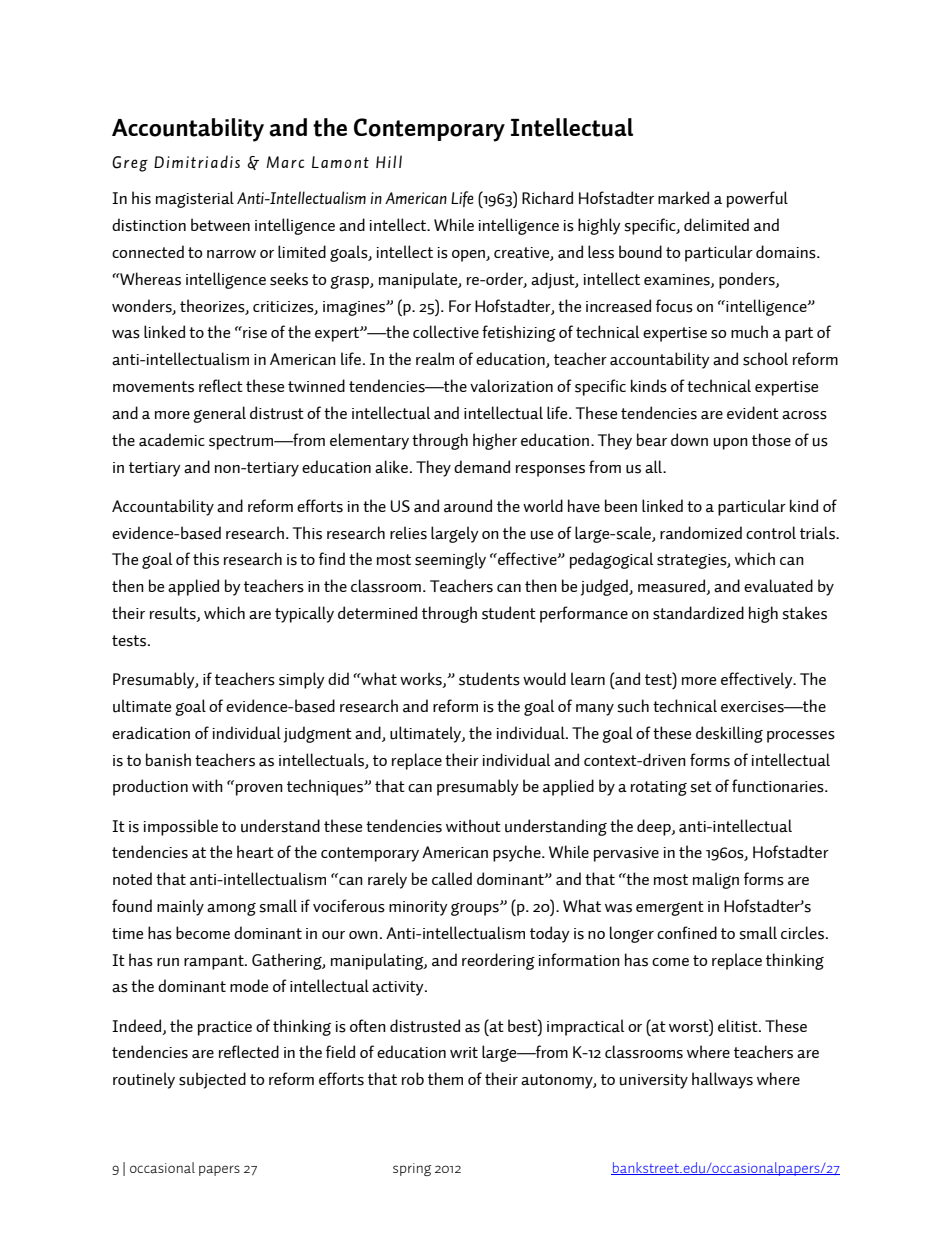 The width and height of the screenshot is (952, 1233). I want to click on subjected, so click(212, 1080).
